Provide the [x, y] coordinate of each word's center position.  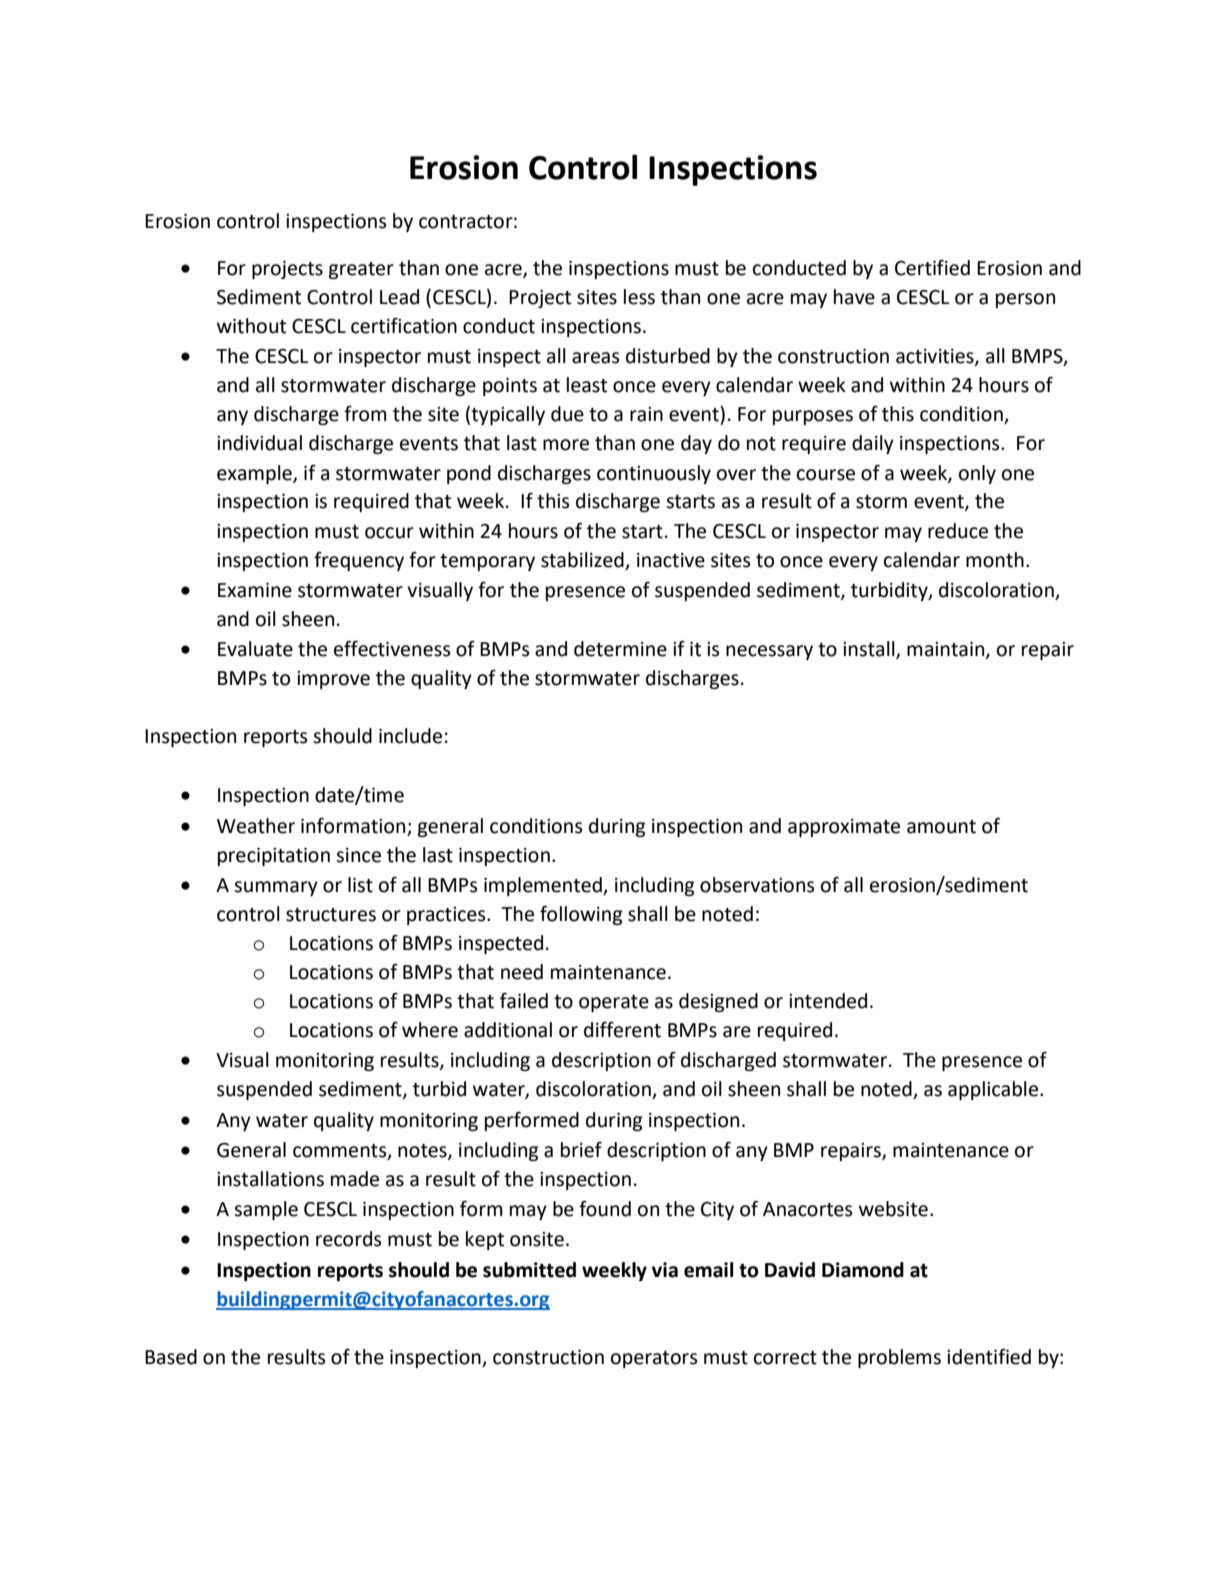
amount [941, 827]
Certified [932, 268]
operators [654, 1359]
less [639, 297]
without [251, 326]
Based [171, 1357]
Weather [256, 826]
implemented [544, 886]
